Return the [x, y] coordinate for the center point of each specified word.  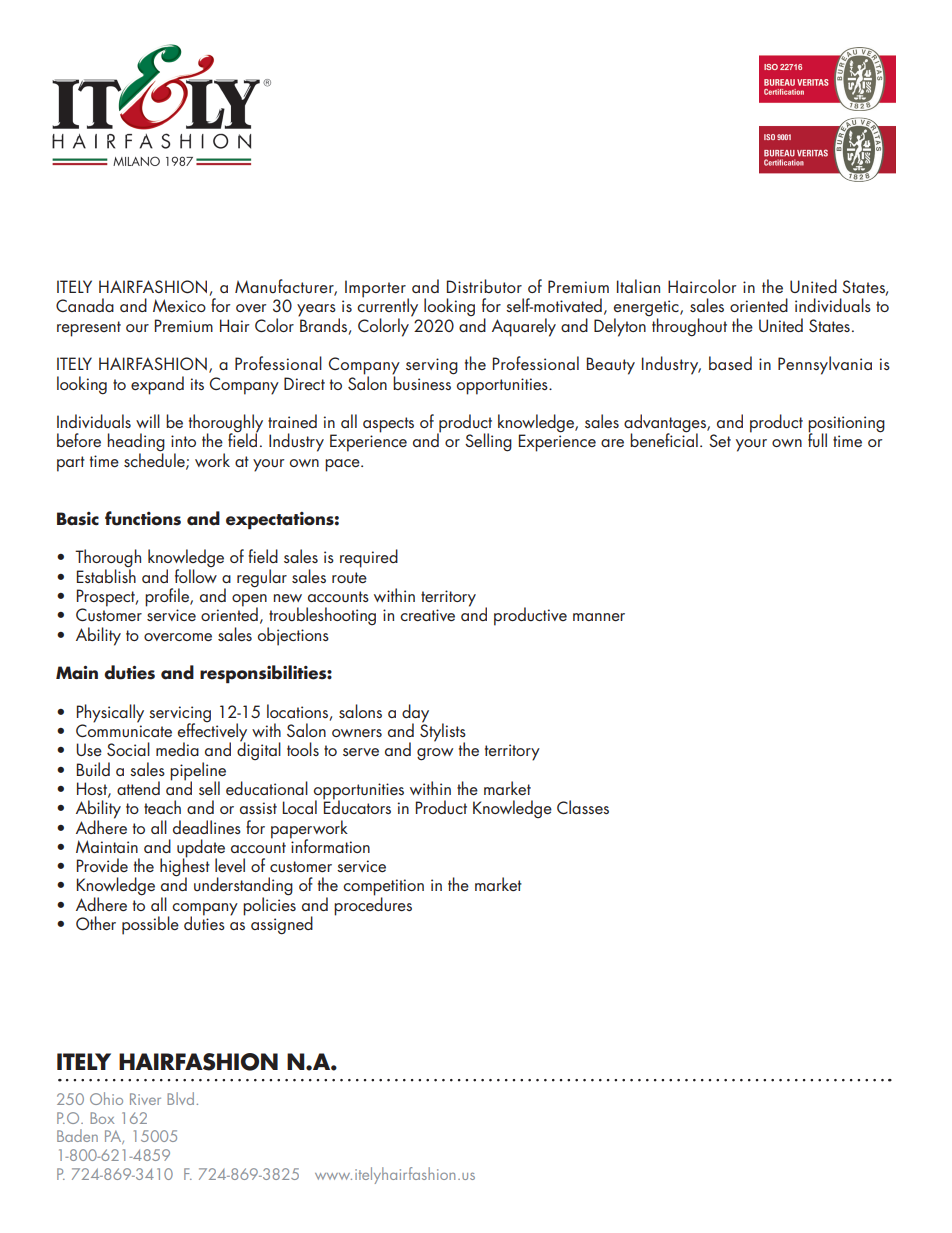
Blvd [180, 1098]
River [145, 1099]
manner [599, 617]
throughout [689, 327]
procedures [373, 905]
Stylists [443, 732]
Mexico [179, 305]
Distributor [484, 286]
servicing [180, 715]
